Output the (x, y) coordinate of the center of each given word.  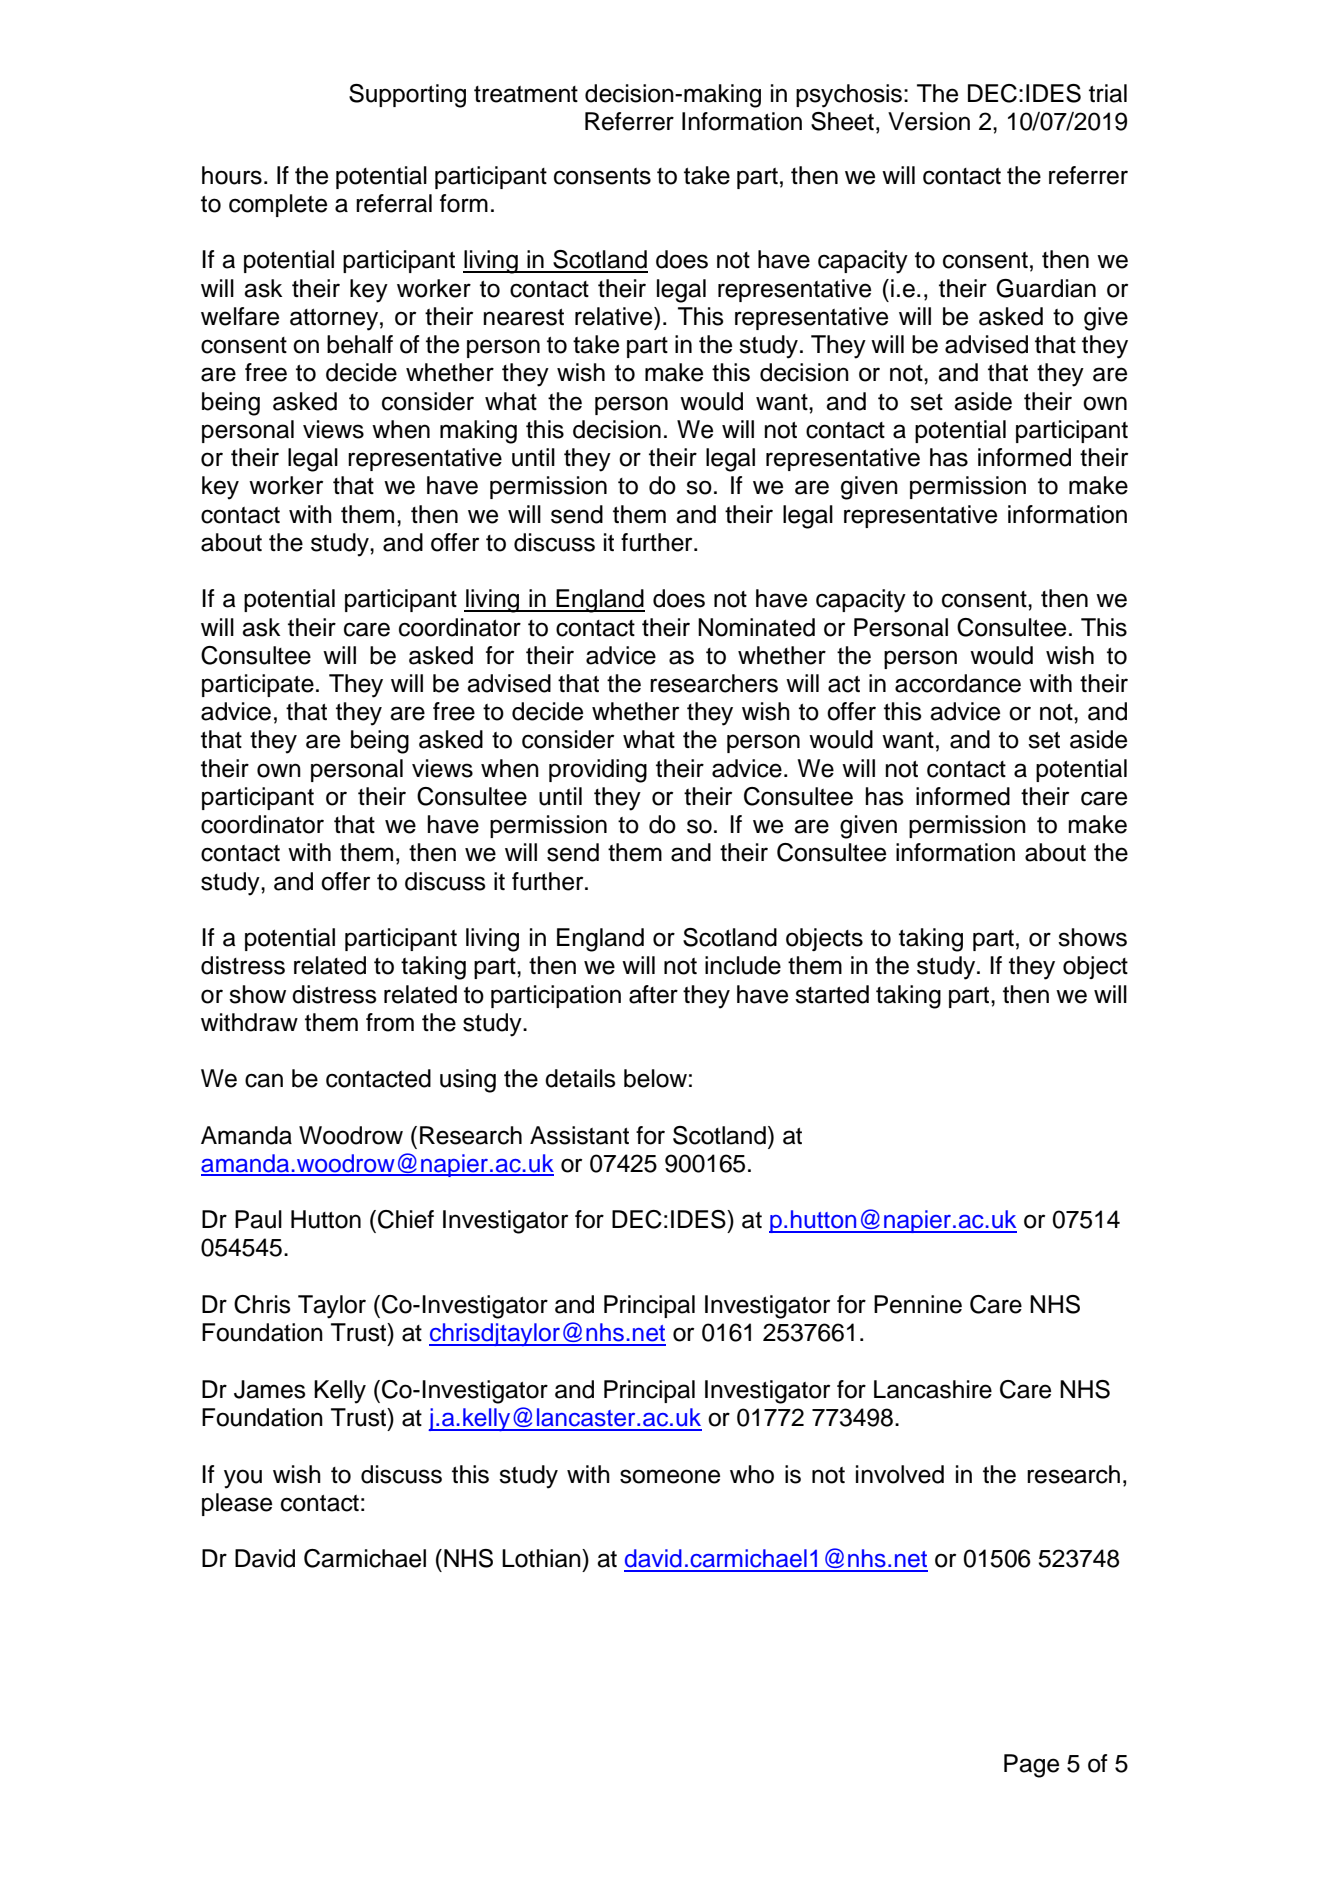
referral (394, 203)
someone (670, 1476)
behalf (360, 344)
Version (929, 121)
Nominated (756, 627)
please (237, 1504)
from (390, 1022)
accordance (958, 683)
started (832, 994)
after (653, 994)
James (270, 1389)
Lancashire (933, 1389)
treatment (526, 94)
